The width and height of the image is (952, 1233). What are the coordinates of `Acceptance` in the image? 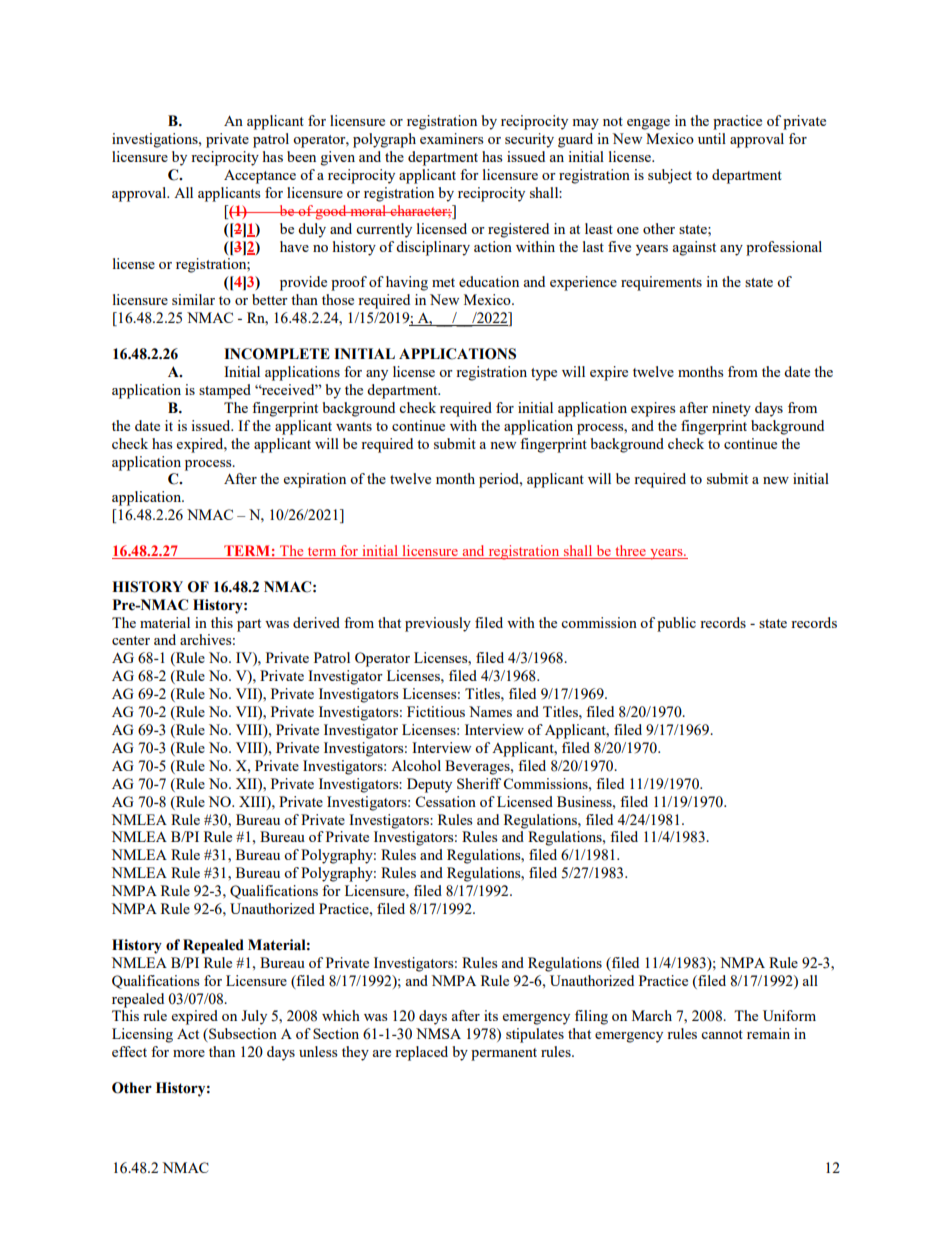 It's located at (260, 177).
